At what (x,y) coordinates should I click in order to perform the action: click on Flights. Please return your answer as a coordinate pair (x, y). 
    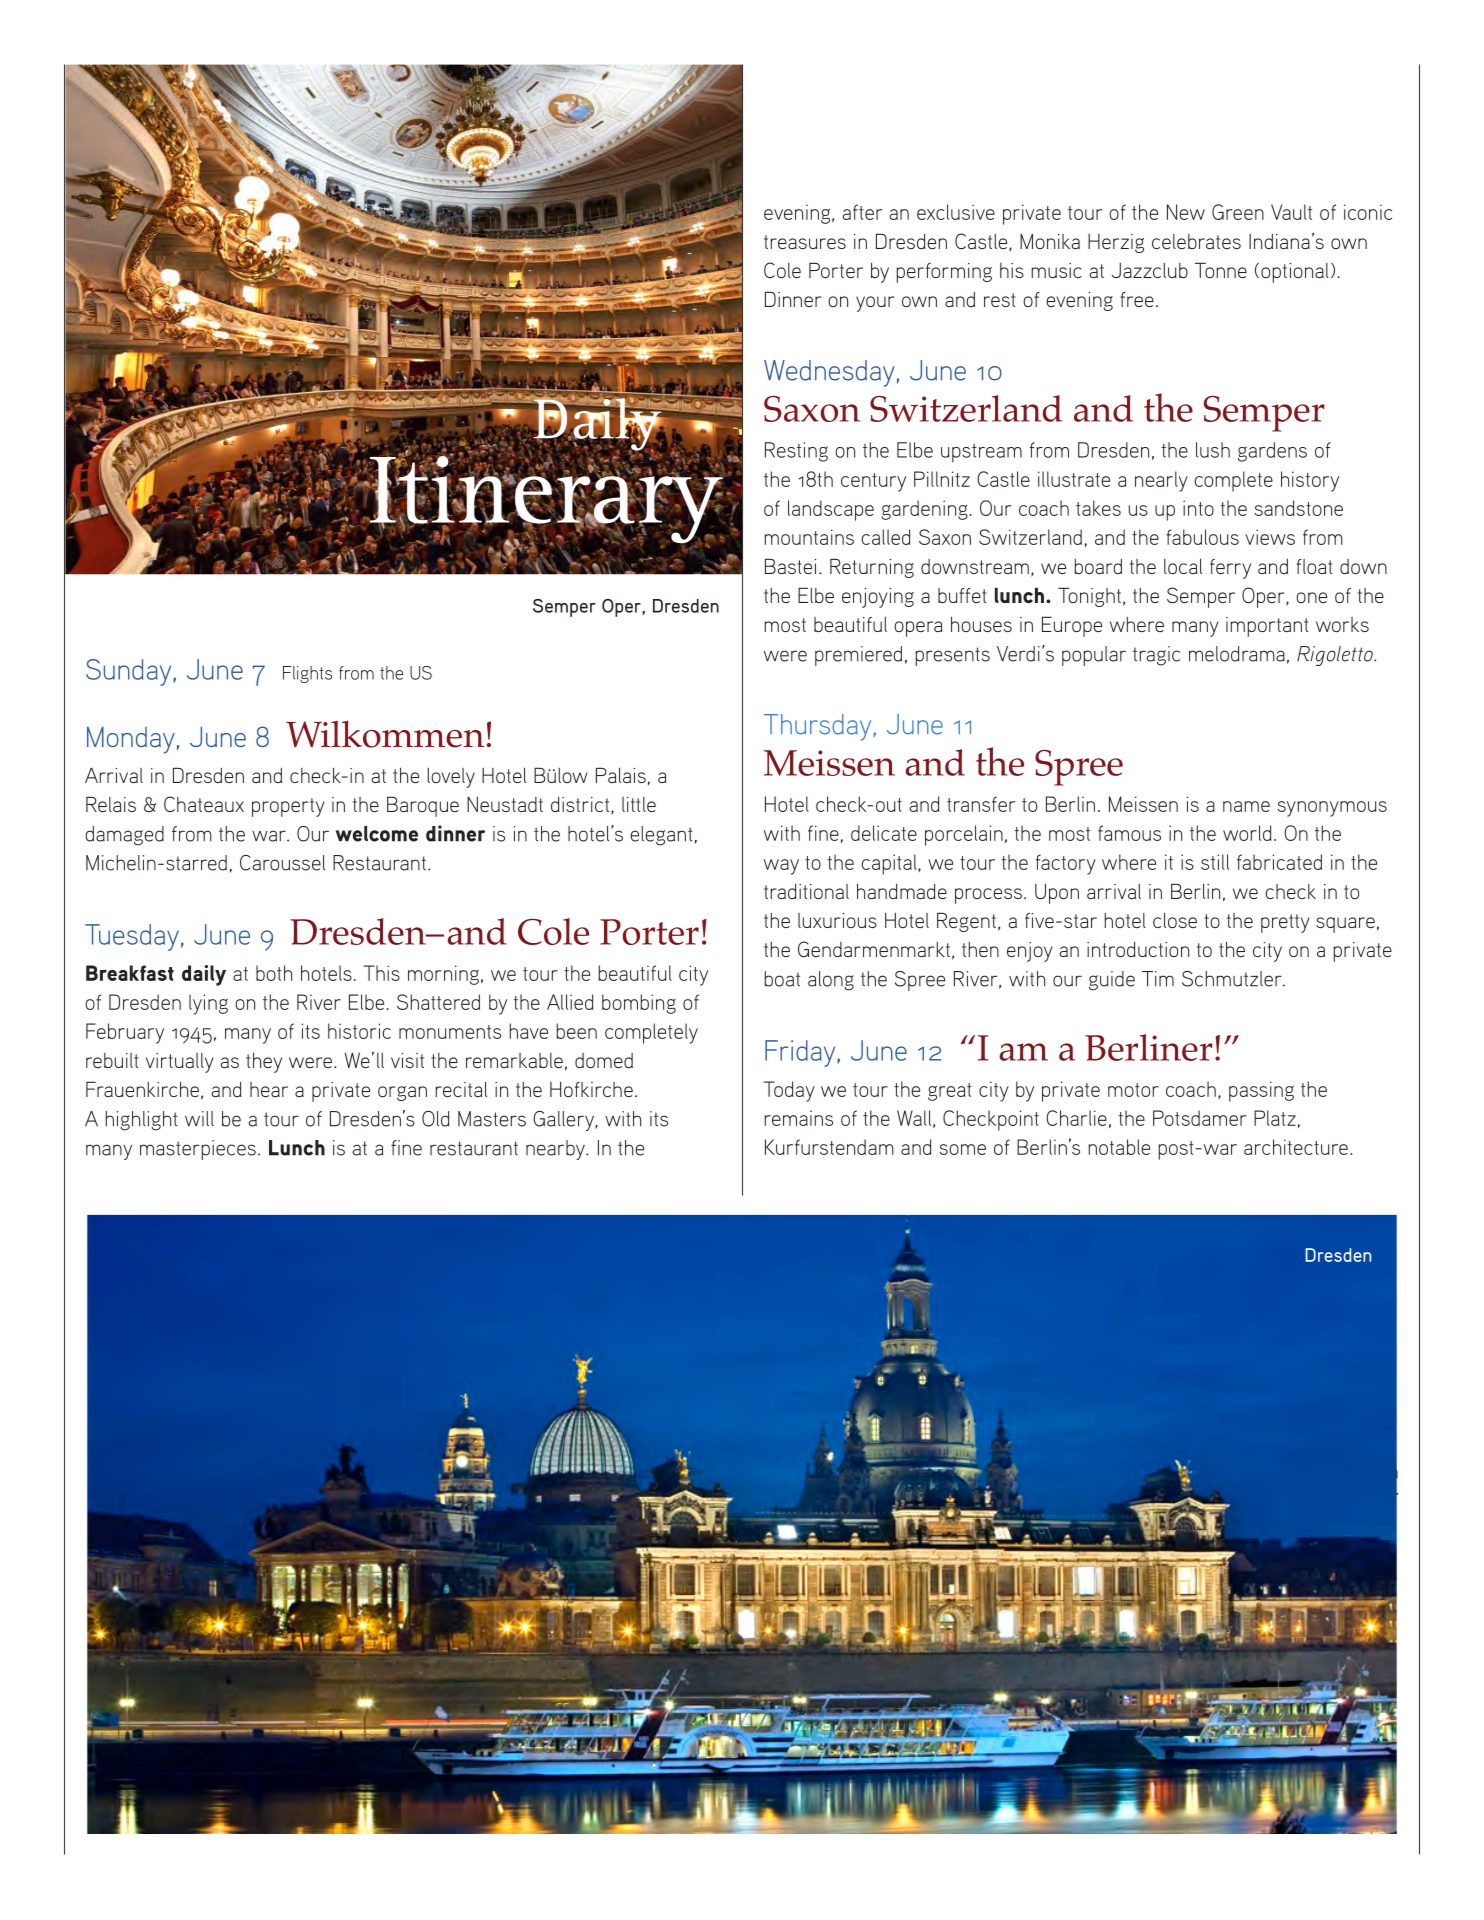
    Looking at the image, I should click on (307, 674).
